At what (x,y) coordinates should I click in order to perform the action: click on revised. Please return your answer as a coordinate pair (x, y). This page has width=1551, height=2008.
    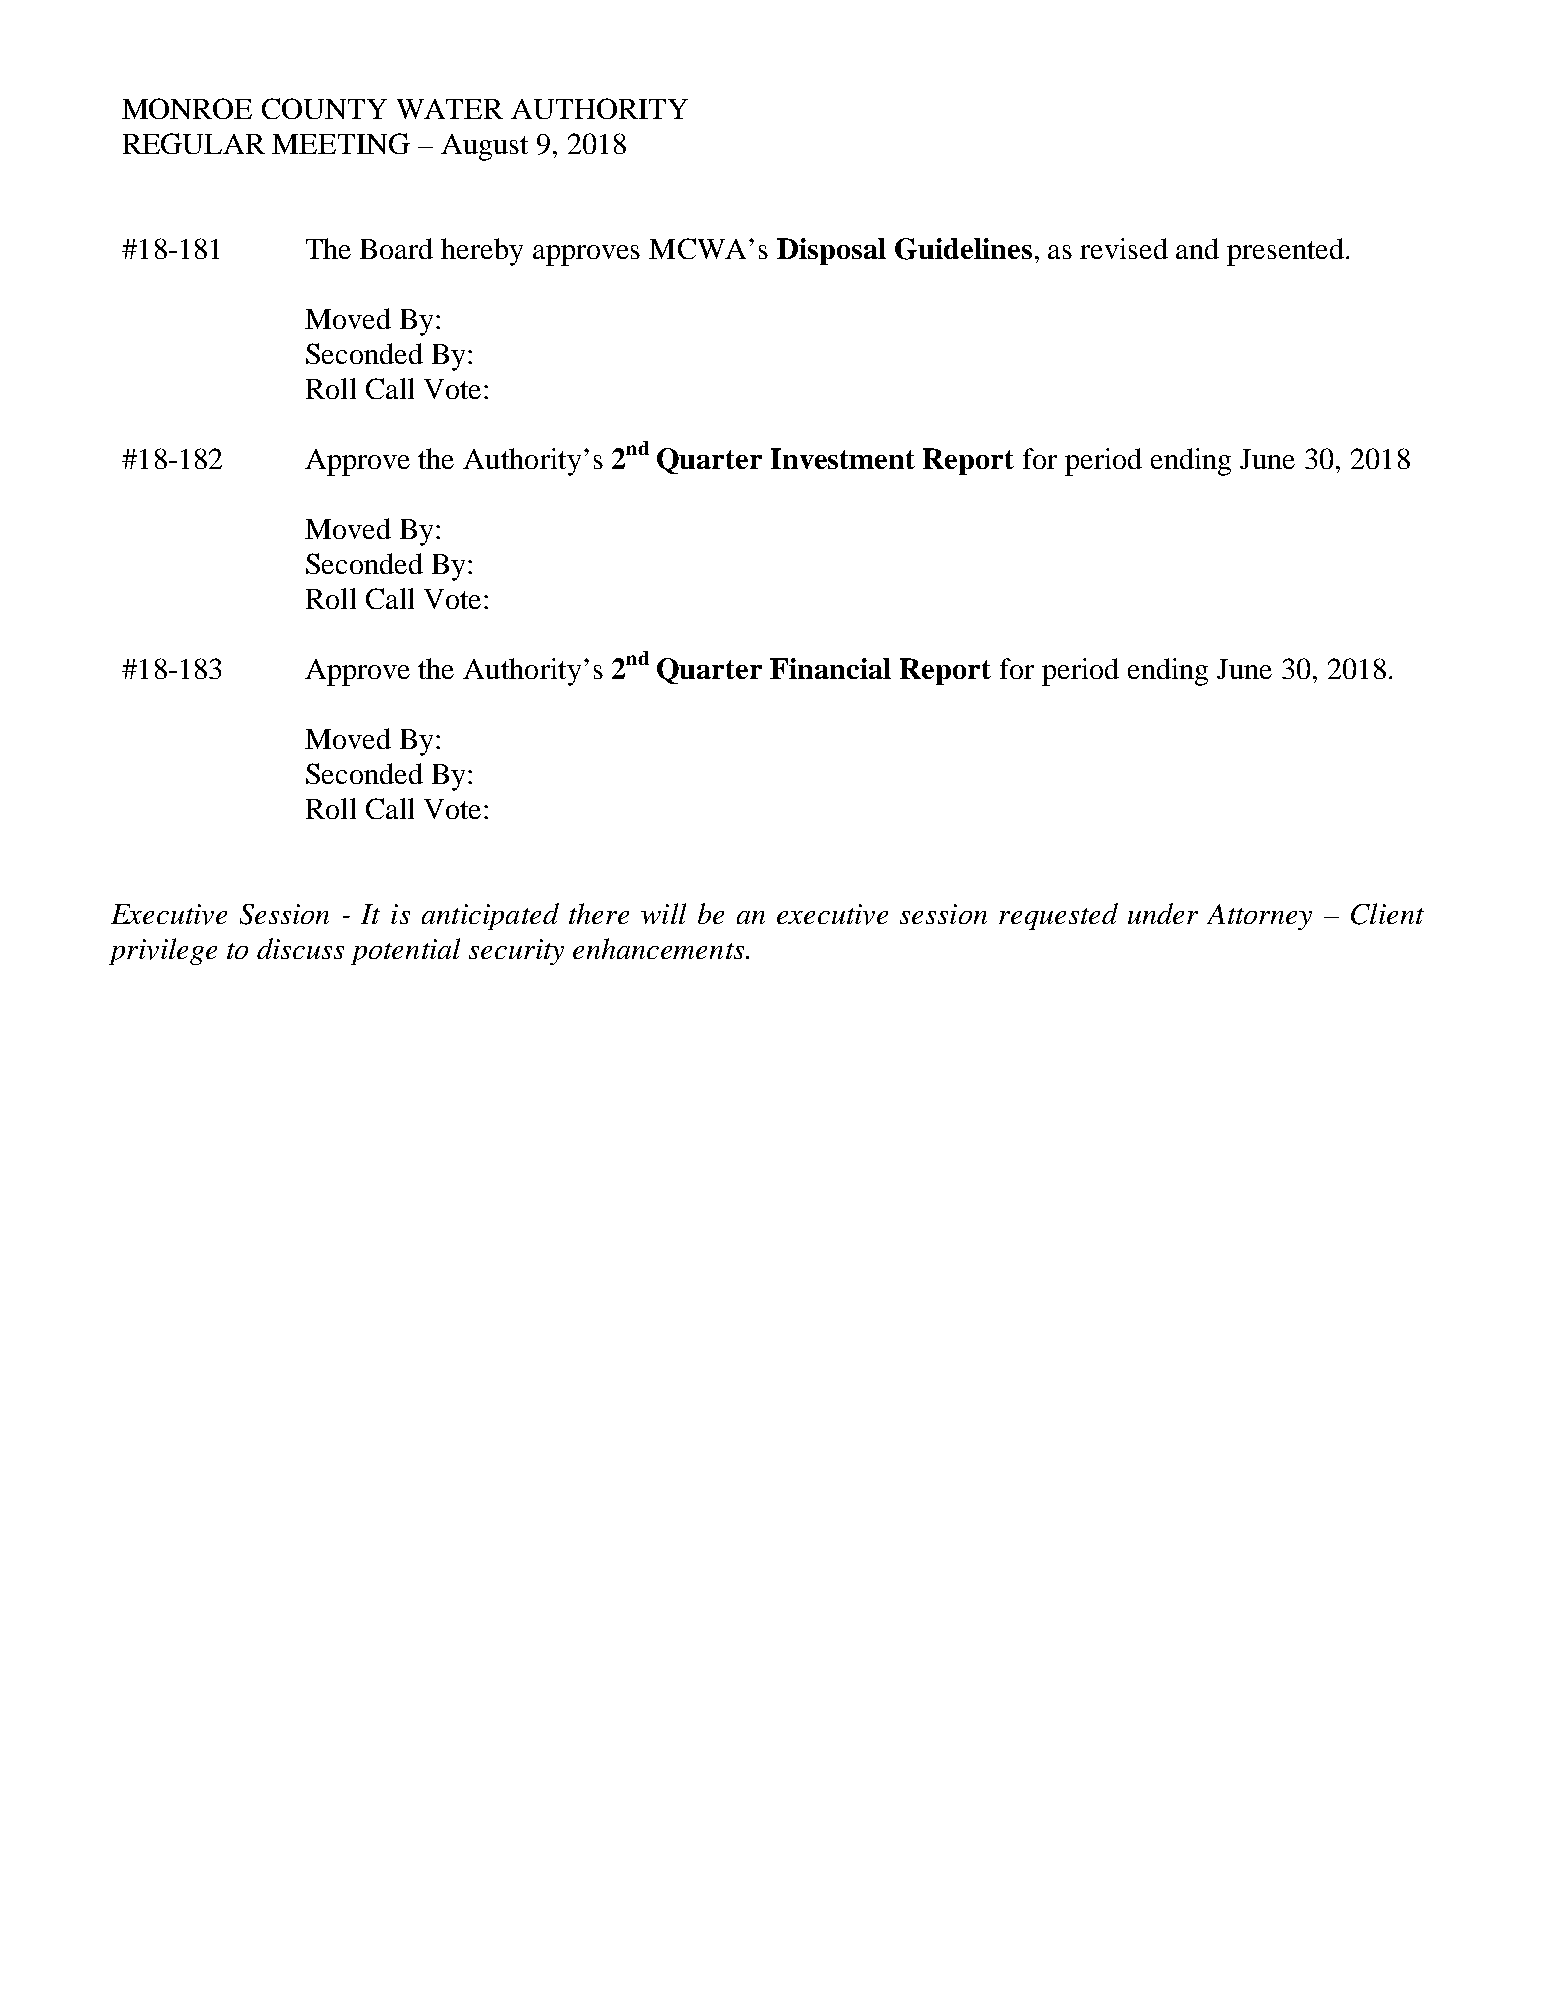
    Looking at the image, I should click on (1124, 248).
